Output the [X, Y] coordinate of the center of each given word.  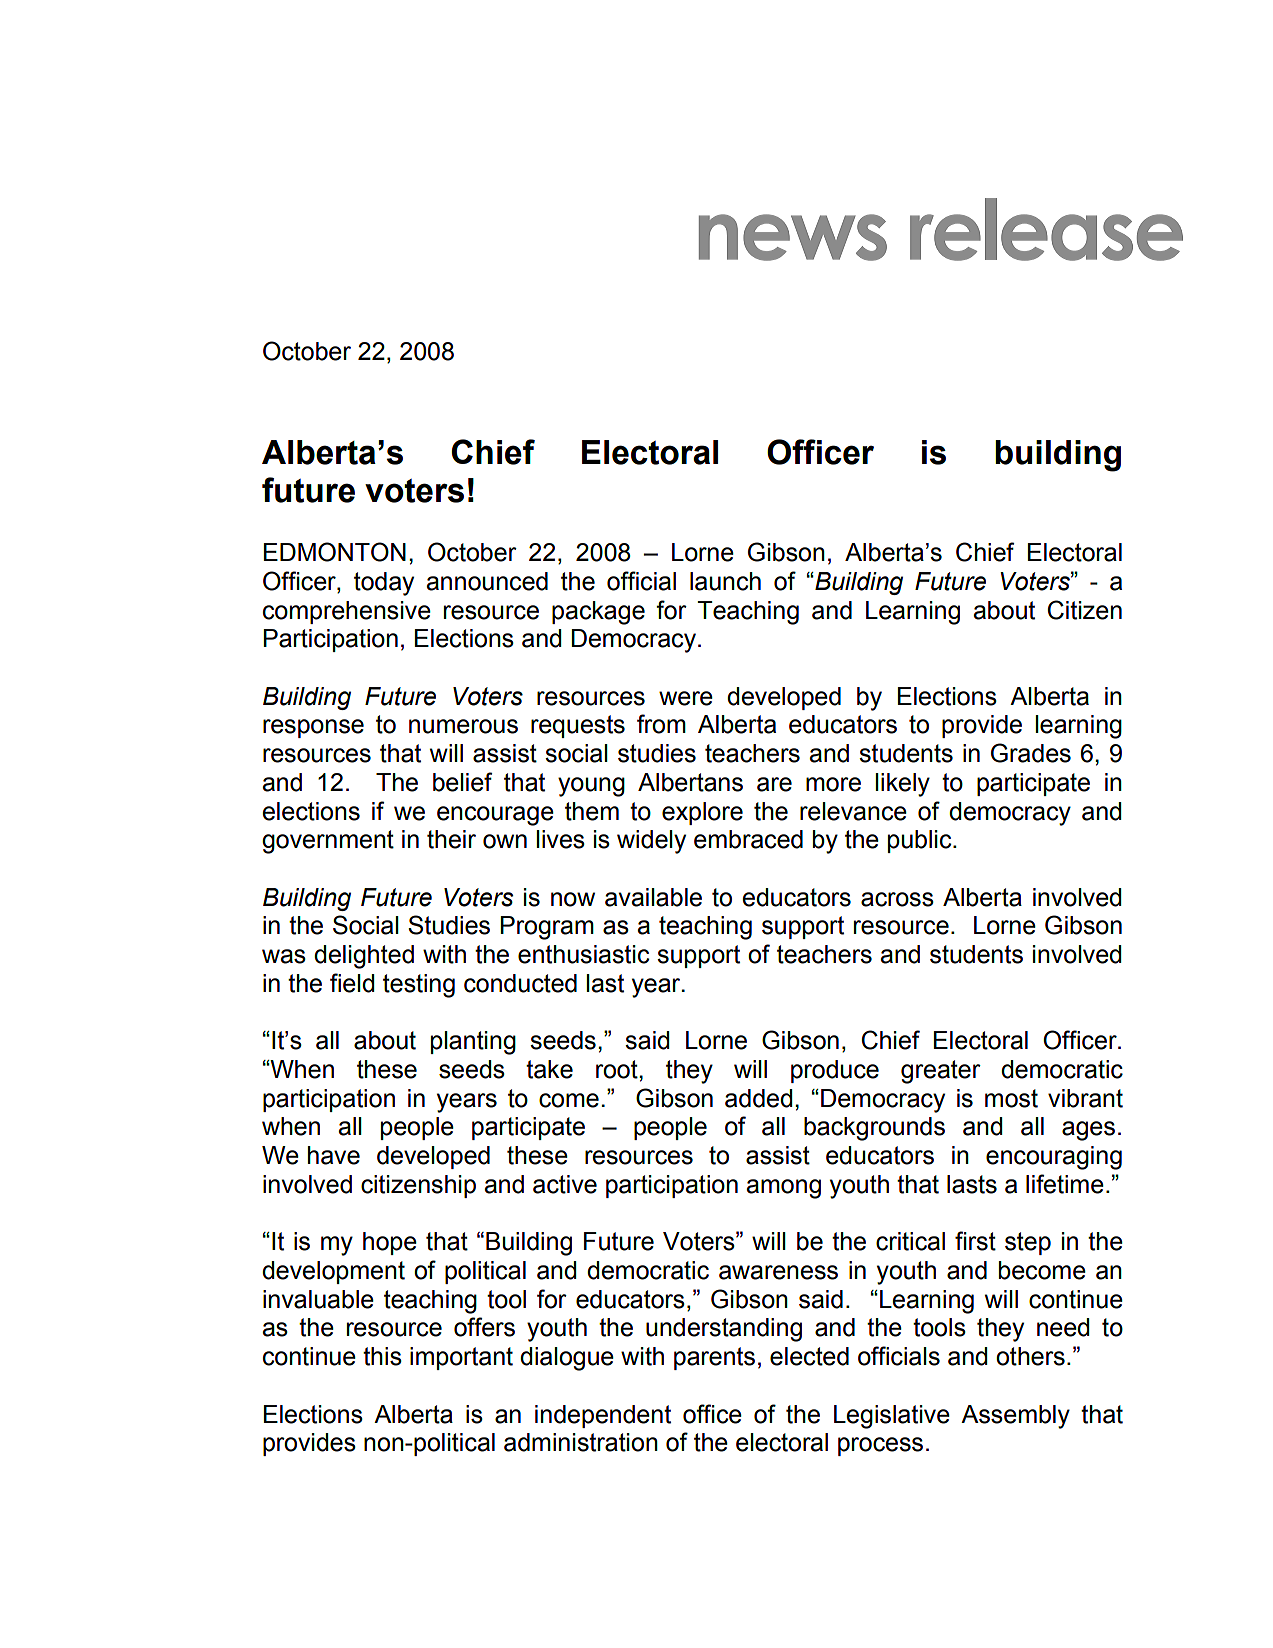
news [793, 237]
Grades [1031, 753]
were [686, 698]
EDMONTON [335, 552]
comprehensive [347, 612]
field [352, 983]
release [1046, 229]
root [618, 1069]
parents [714, 1358]
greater [941, 1072]
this [382, 1356]
